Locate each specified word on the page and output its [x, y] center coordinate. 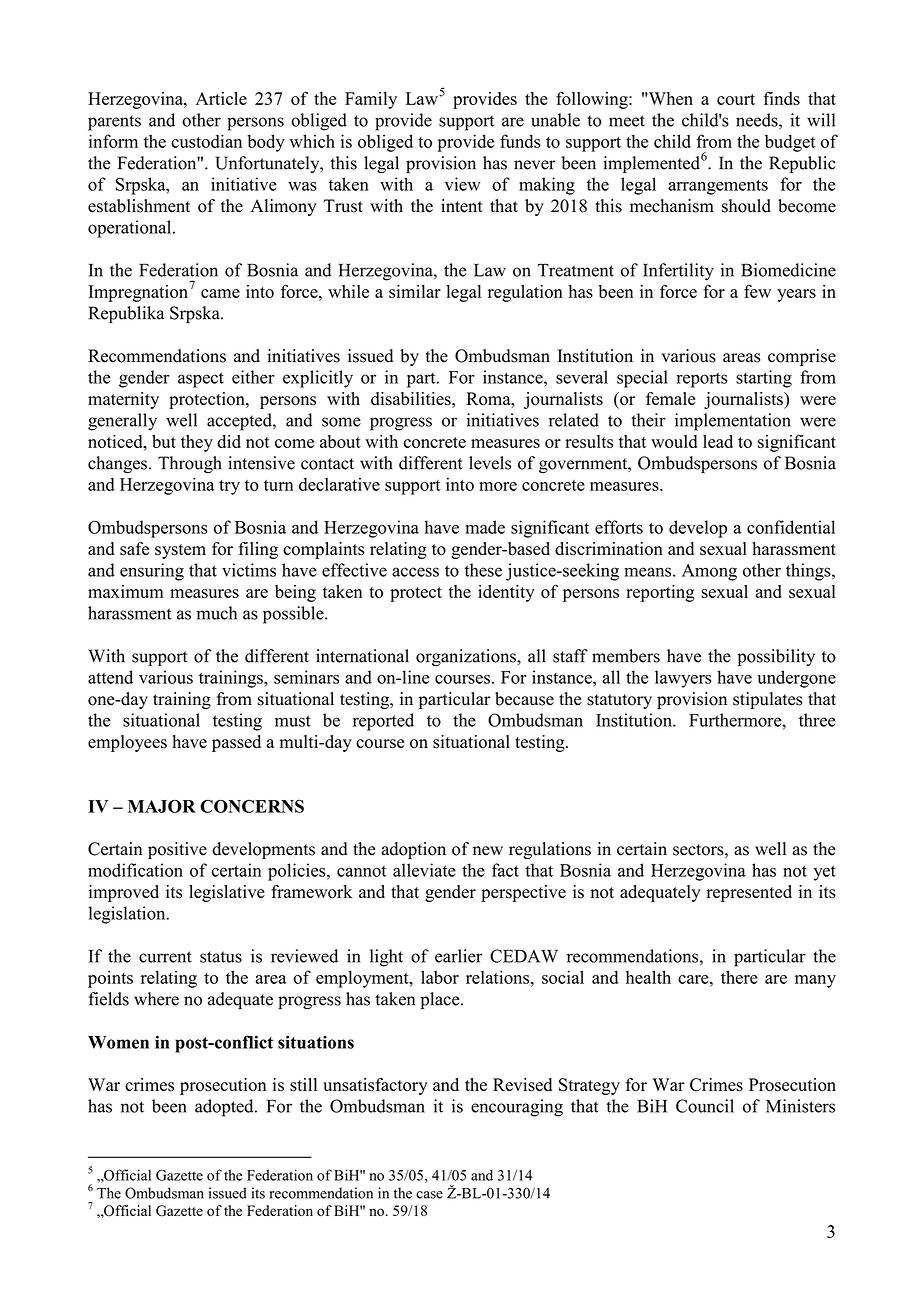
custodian [206, 141]
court [736, 99]
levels [490, 463]
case [429, 1195]
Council [705, 1106]
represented [749, 893]
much [217, 613]
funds [520, 141]
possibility [776, 658]
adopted [225, 1108]
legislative [227, 893]
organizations [467, 658]
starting [764, 379]
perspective [523, 893]
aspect [201, 380]
